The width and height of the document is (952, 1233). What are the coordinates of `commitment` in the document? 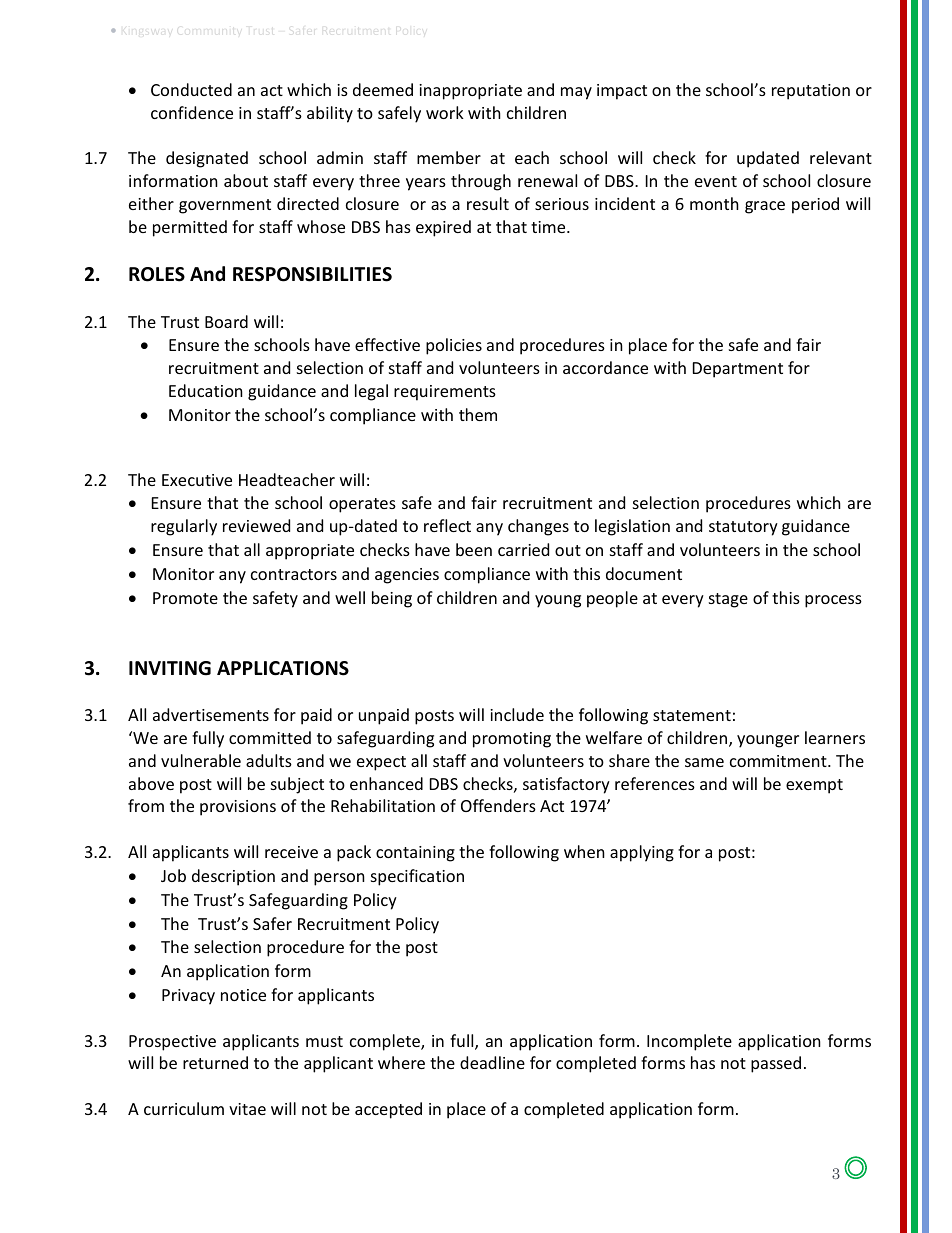 It's located at (779, 761).
